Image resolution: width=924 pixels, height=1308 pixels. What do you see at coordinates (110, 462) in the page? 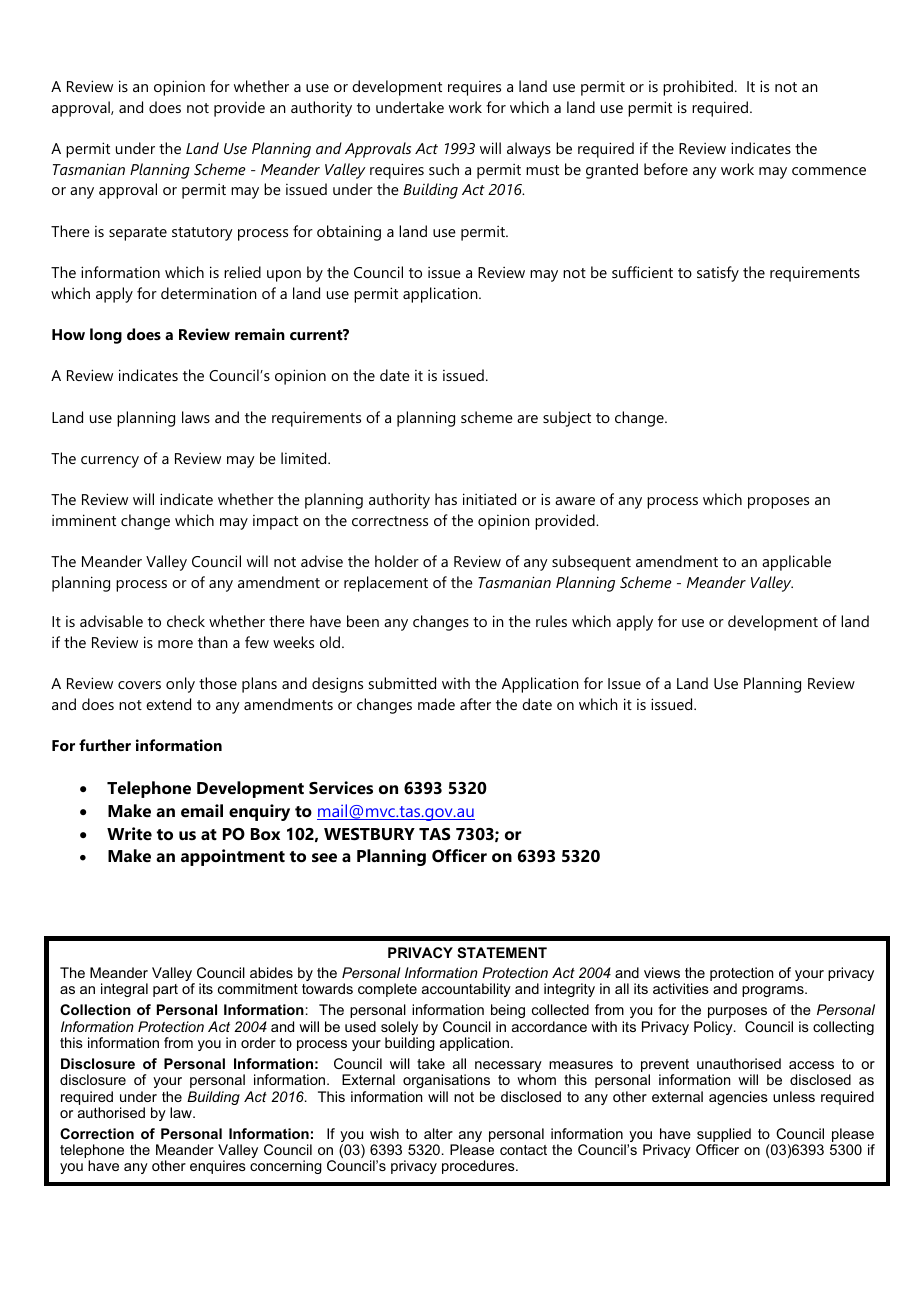
I see `currency` at bounding box center [110, 462].
